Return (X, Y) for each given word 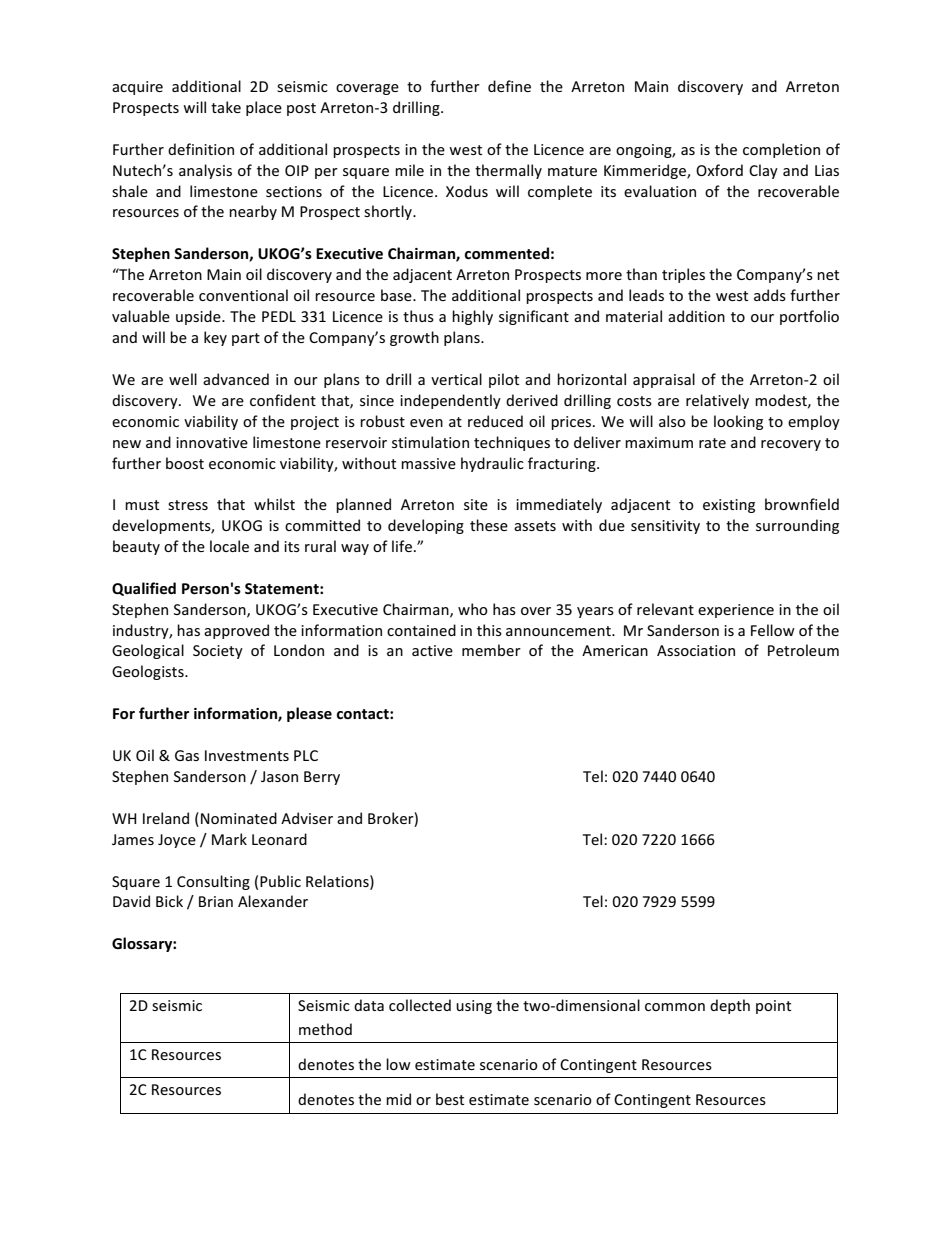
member (491, 650)
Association (696, 650)
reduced (495, 421)
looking (738, 422)
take (226, 107)
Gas (187, 755)
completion (781, 150)
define (509, 86)
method (325, 1029)
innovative (212, 442)
